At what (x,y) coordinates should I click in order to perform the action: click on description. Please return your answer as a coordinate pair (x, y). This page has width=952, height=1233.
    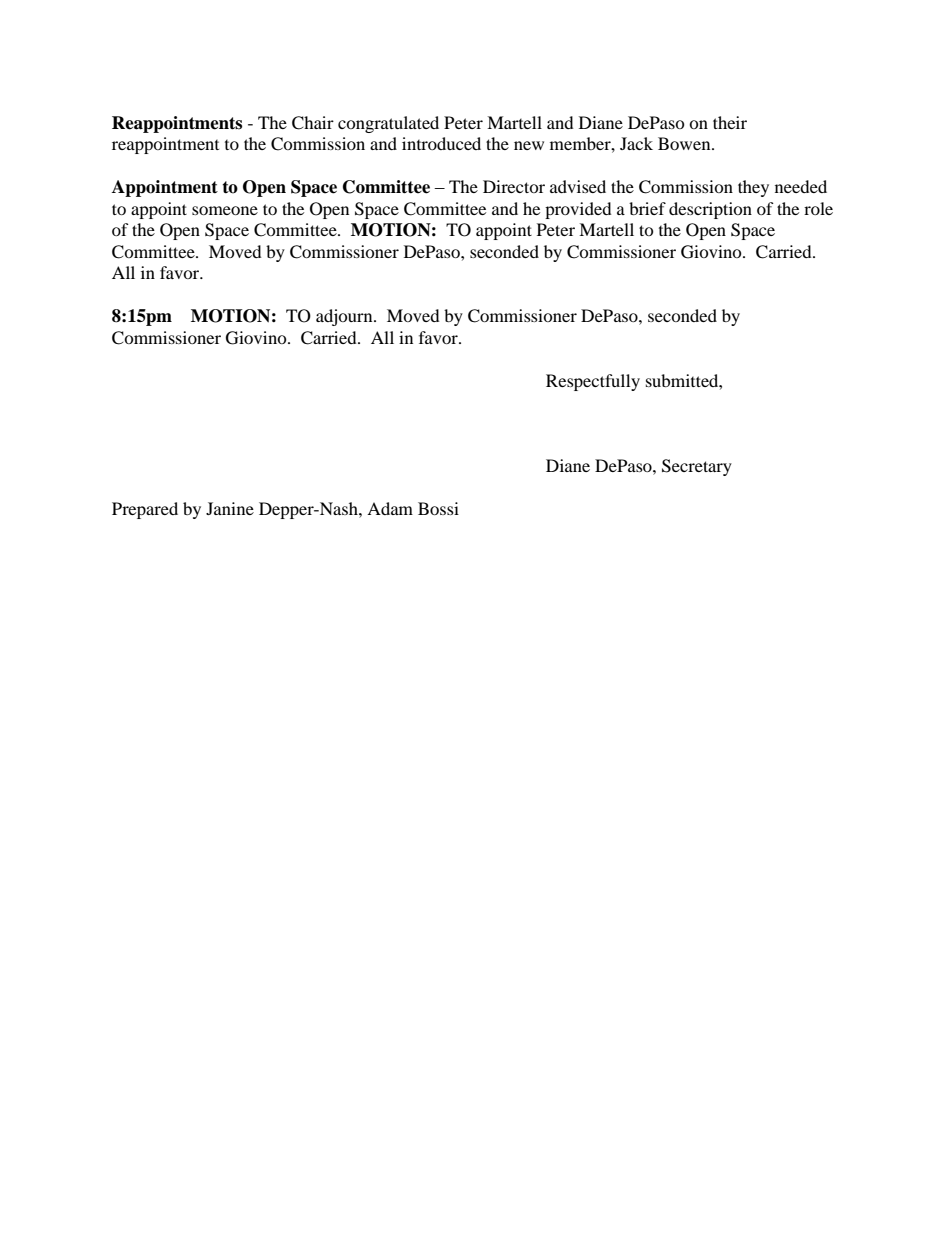
    Looking at the image, I should click on (710, 210).
